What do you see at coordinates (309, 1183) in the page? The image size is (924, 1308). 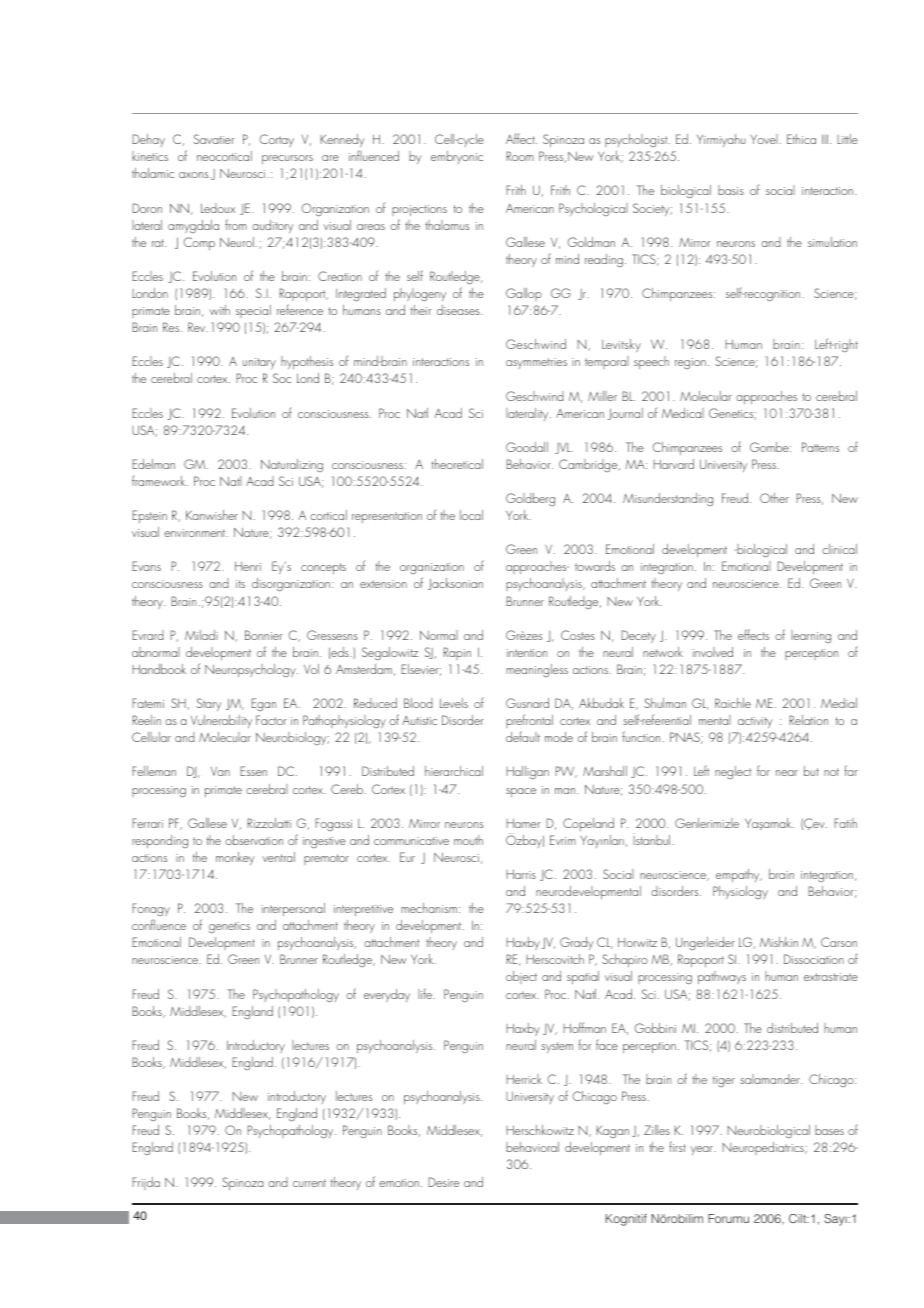 I see `current` at bounding box center [309, 1183].
